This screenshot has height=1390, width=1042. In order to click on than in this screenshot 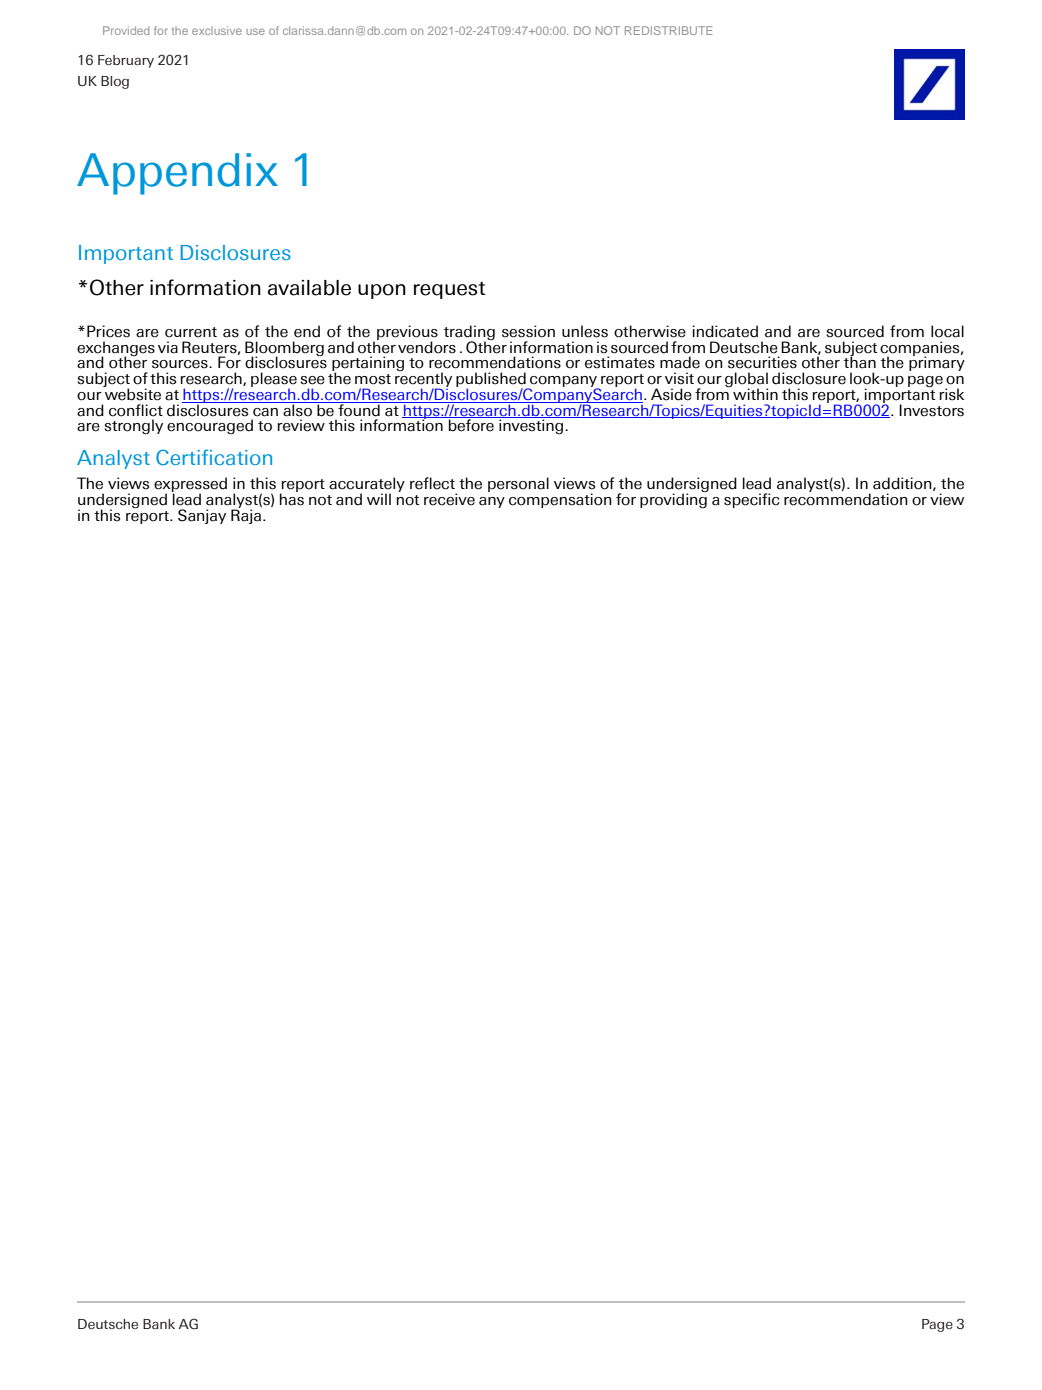, I will do `click(860, 362)`.
